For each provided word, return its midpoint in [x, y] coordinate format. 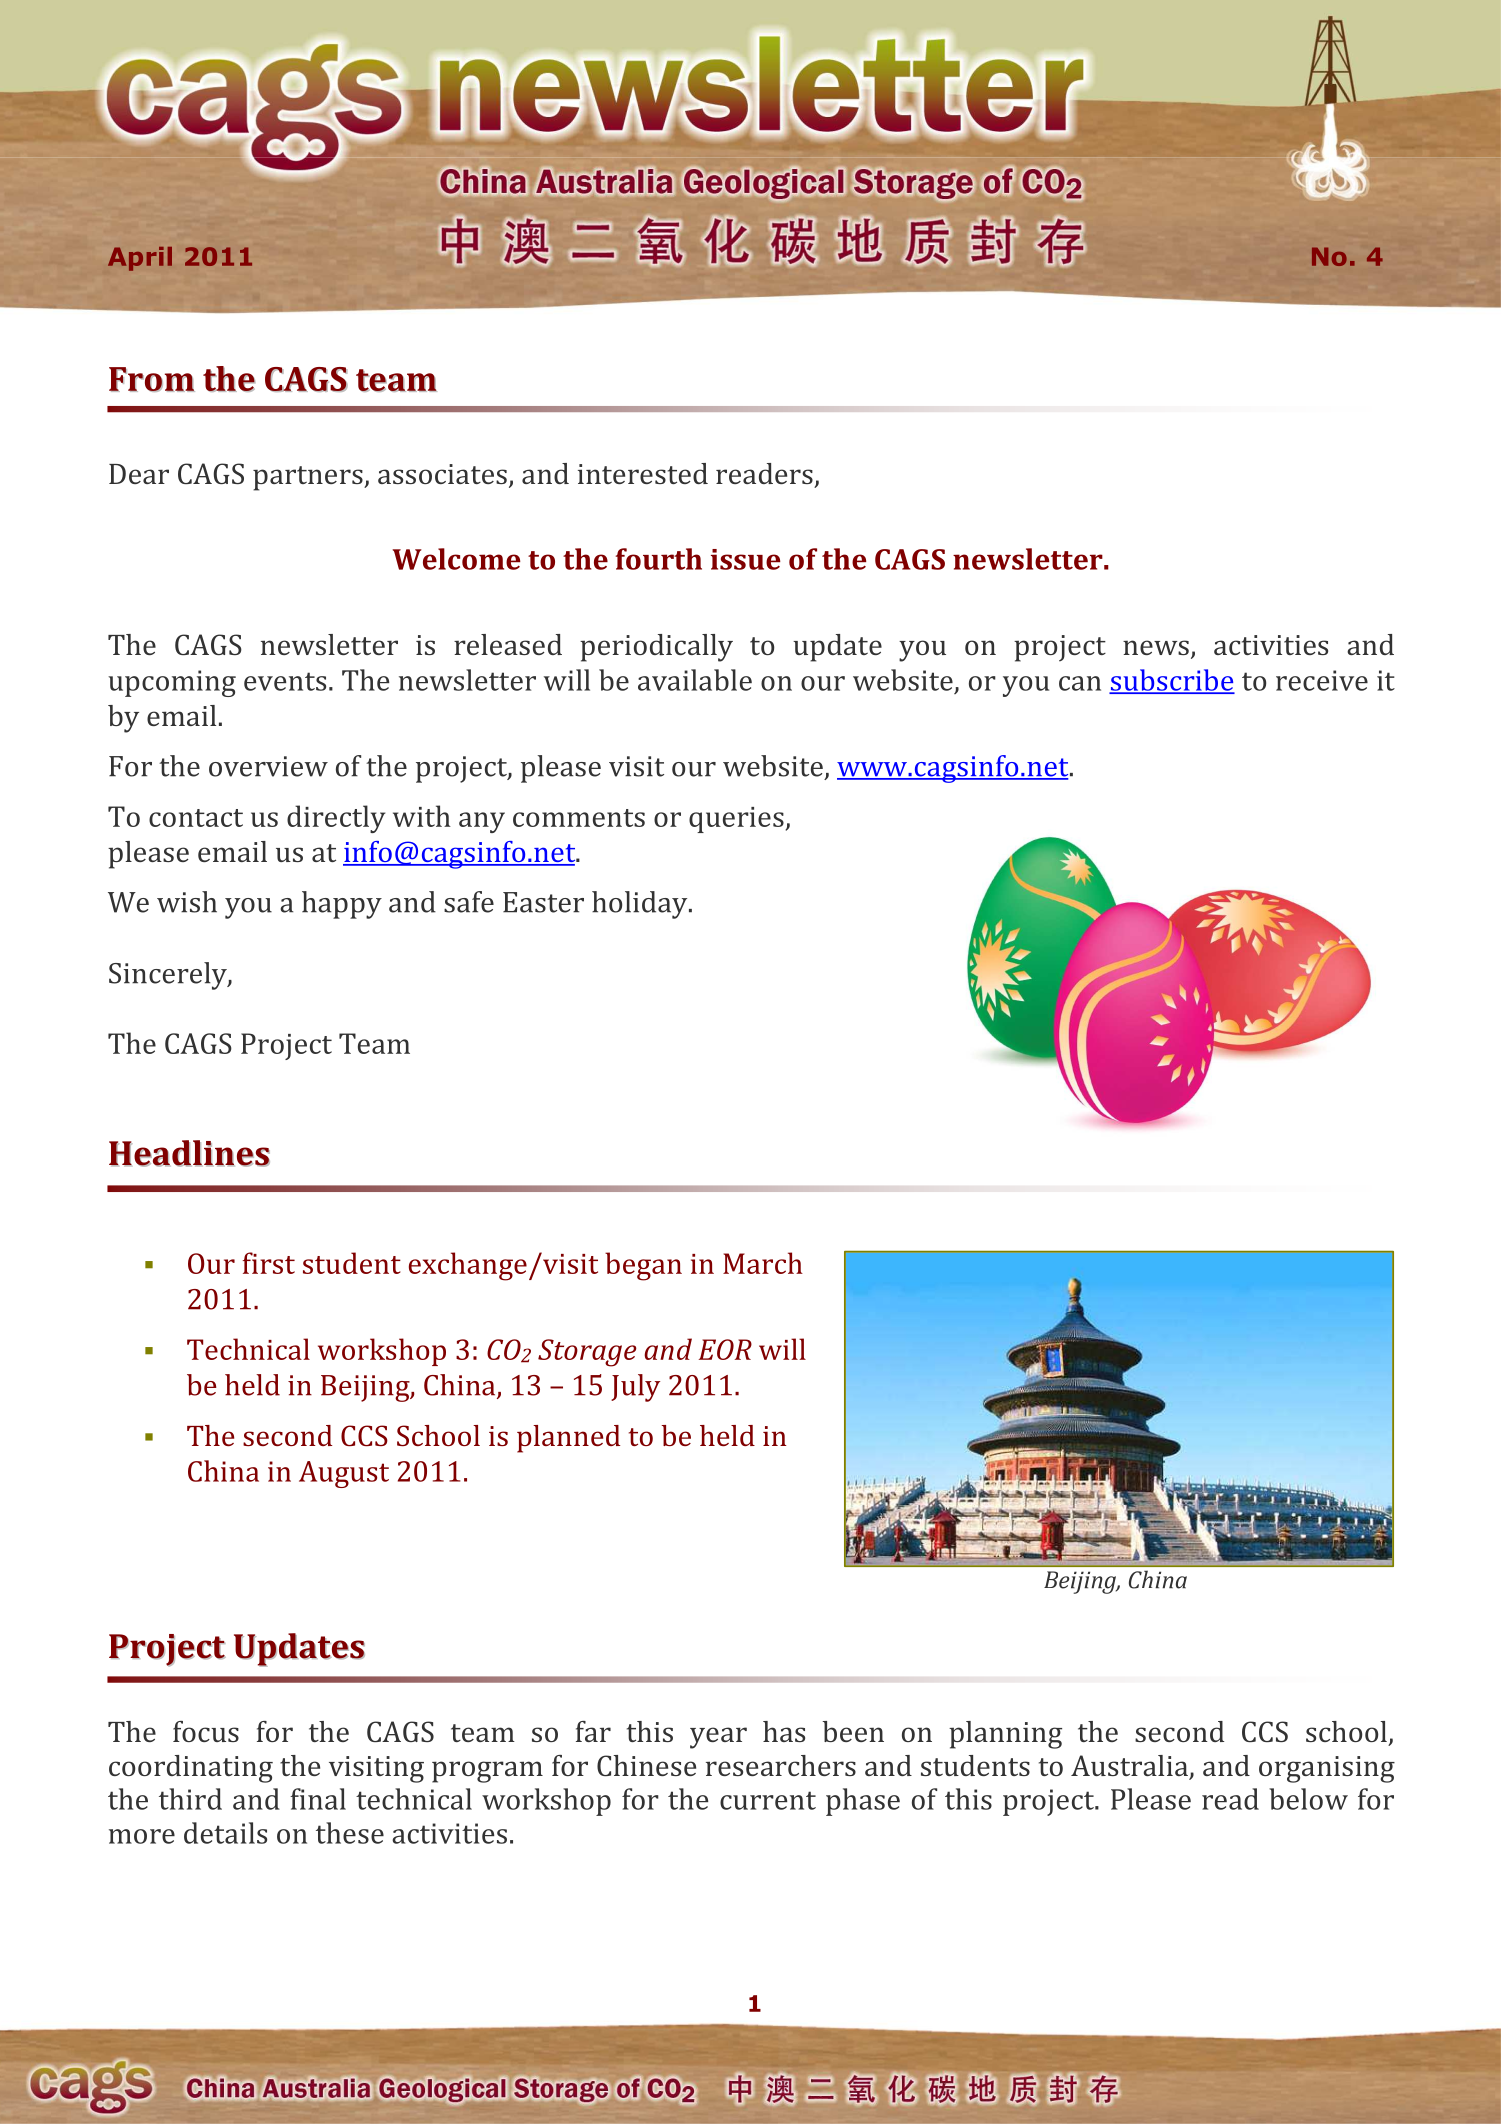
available [695, 680]
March [763, 1263]
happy [342, 905]
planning [1005, 1735]
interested [643, 473]
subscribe [1172, 681]
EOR [725, 1349]
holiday [641, 905]
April [140, 259]
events [285, 681]
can [1080, 683]
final [318, 1799]
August [344, 1474]
